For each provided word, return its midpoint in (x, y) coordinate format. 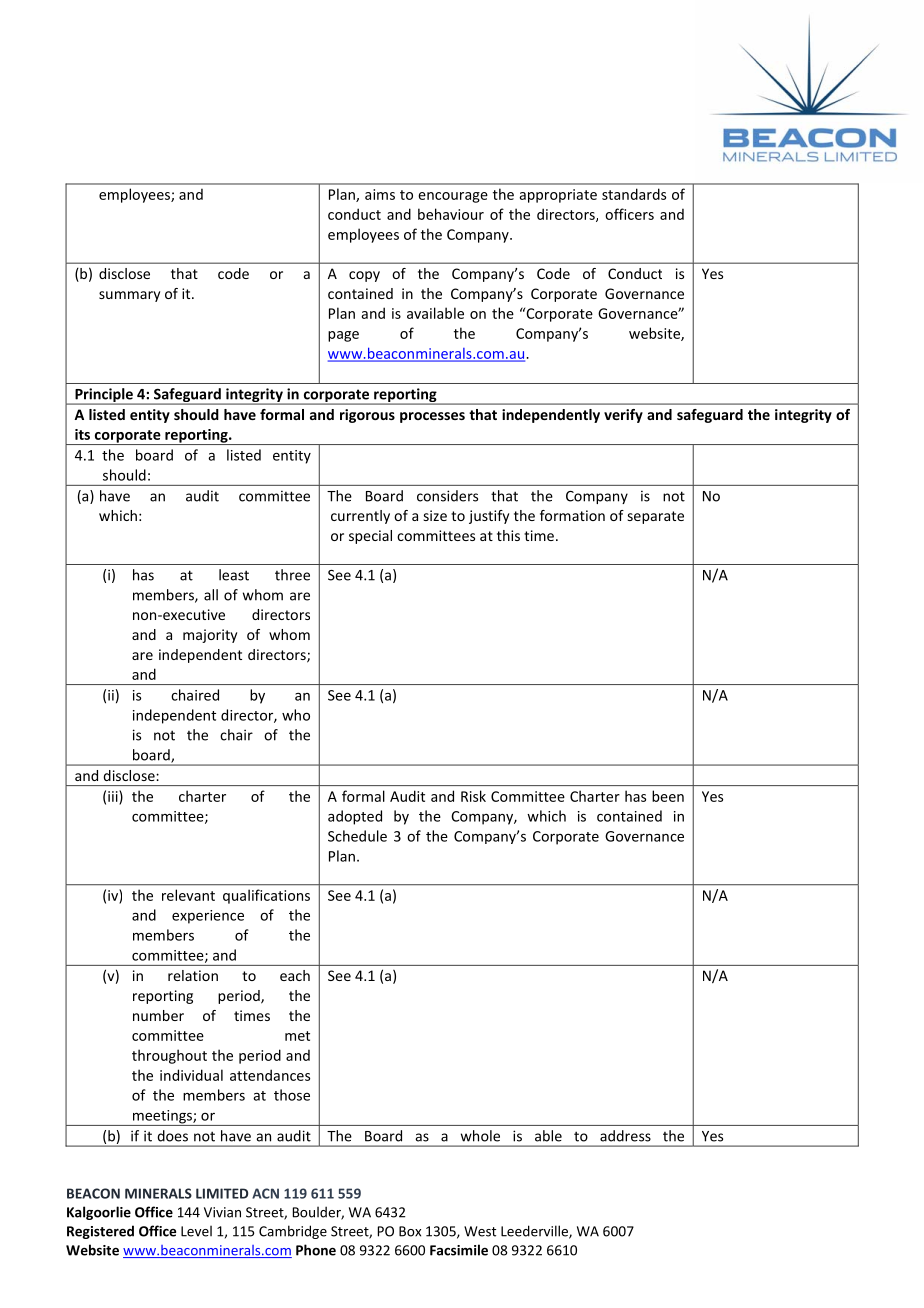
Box (410, 1231)
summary (129, 296)
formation (572, 515)
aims (380, 194)
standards (634, 194)
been (668, 796)
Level (196, 1231)
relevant (188, 895)
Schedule (357, 836)
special (370, 537)
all (211, 595)
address (625, 1136)
